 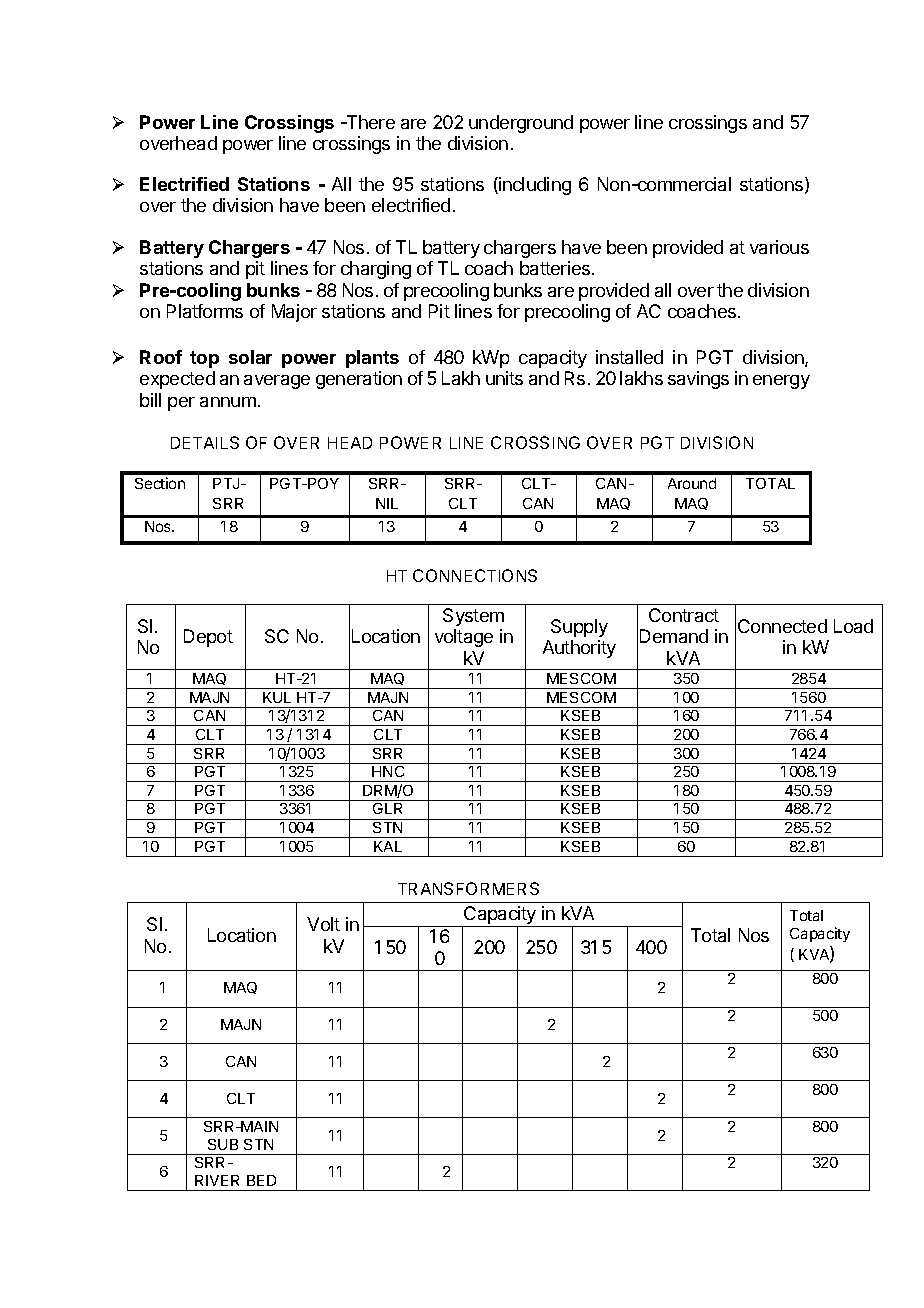 What do you see at coordinates (782, 626) in the page?
I see `Connected` at bounding box center [782, 626].
